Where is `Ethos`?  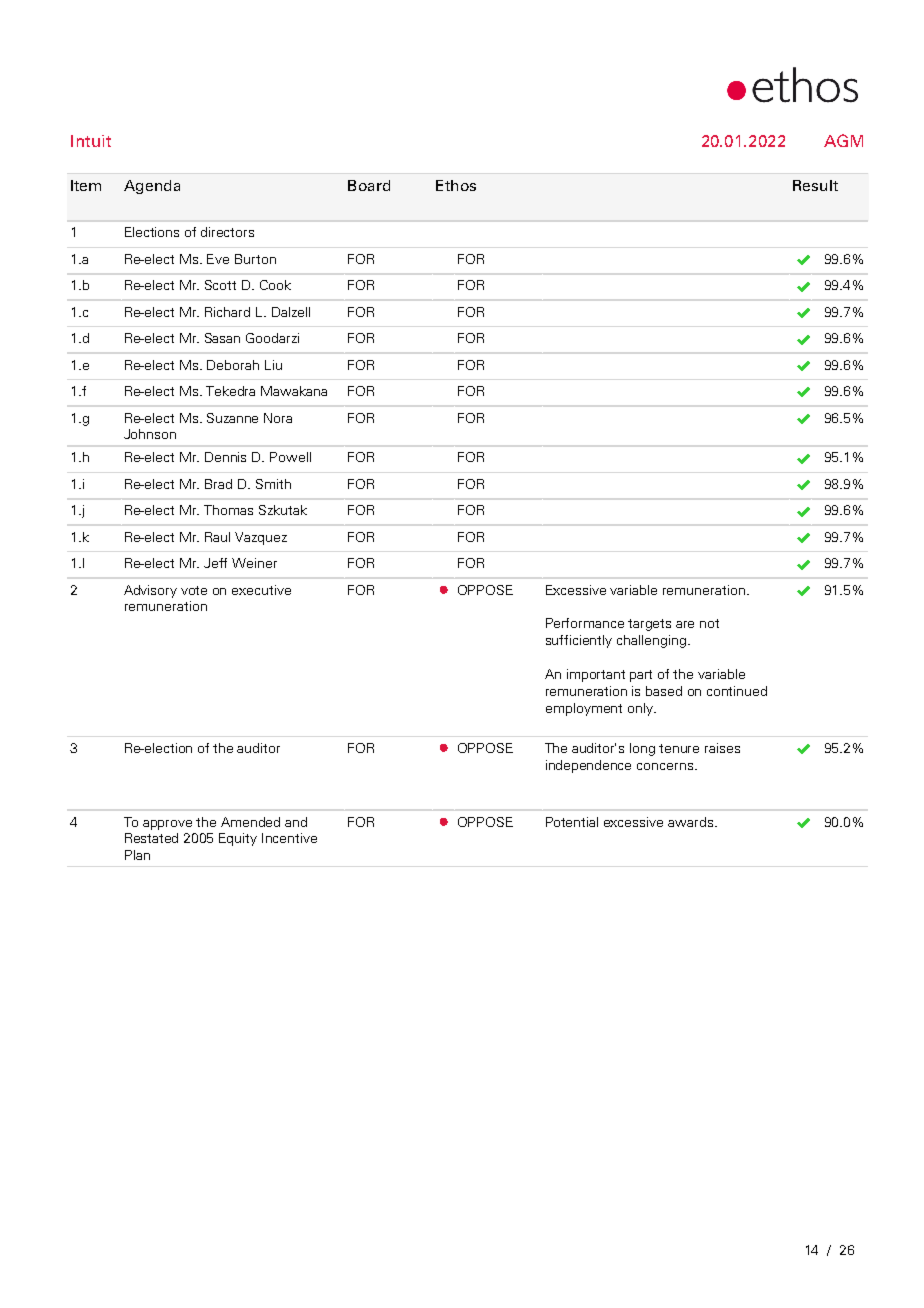
Ethos is located at coordinates (456, 185).
